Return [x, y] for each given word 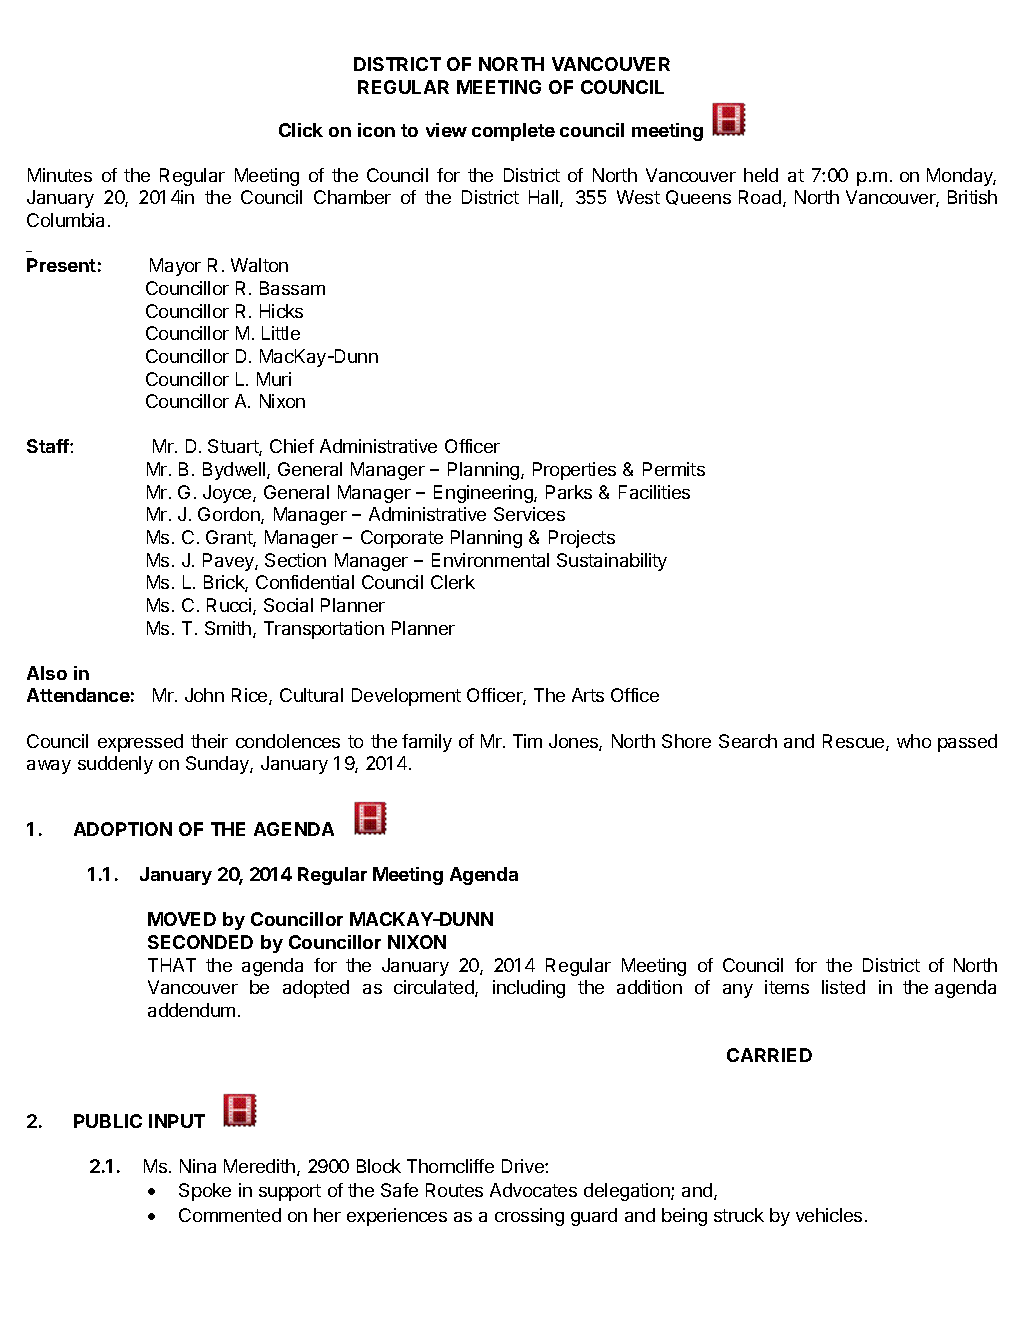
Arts [588, 695]
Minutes [60, 175]
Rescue [855, 742]
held [761, 175]
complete [513, 132]
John [204, 695]
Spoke [205, 1192]
